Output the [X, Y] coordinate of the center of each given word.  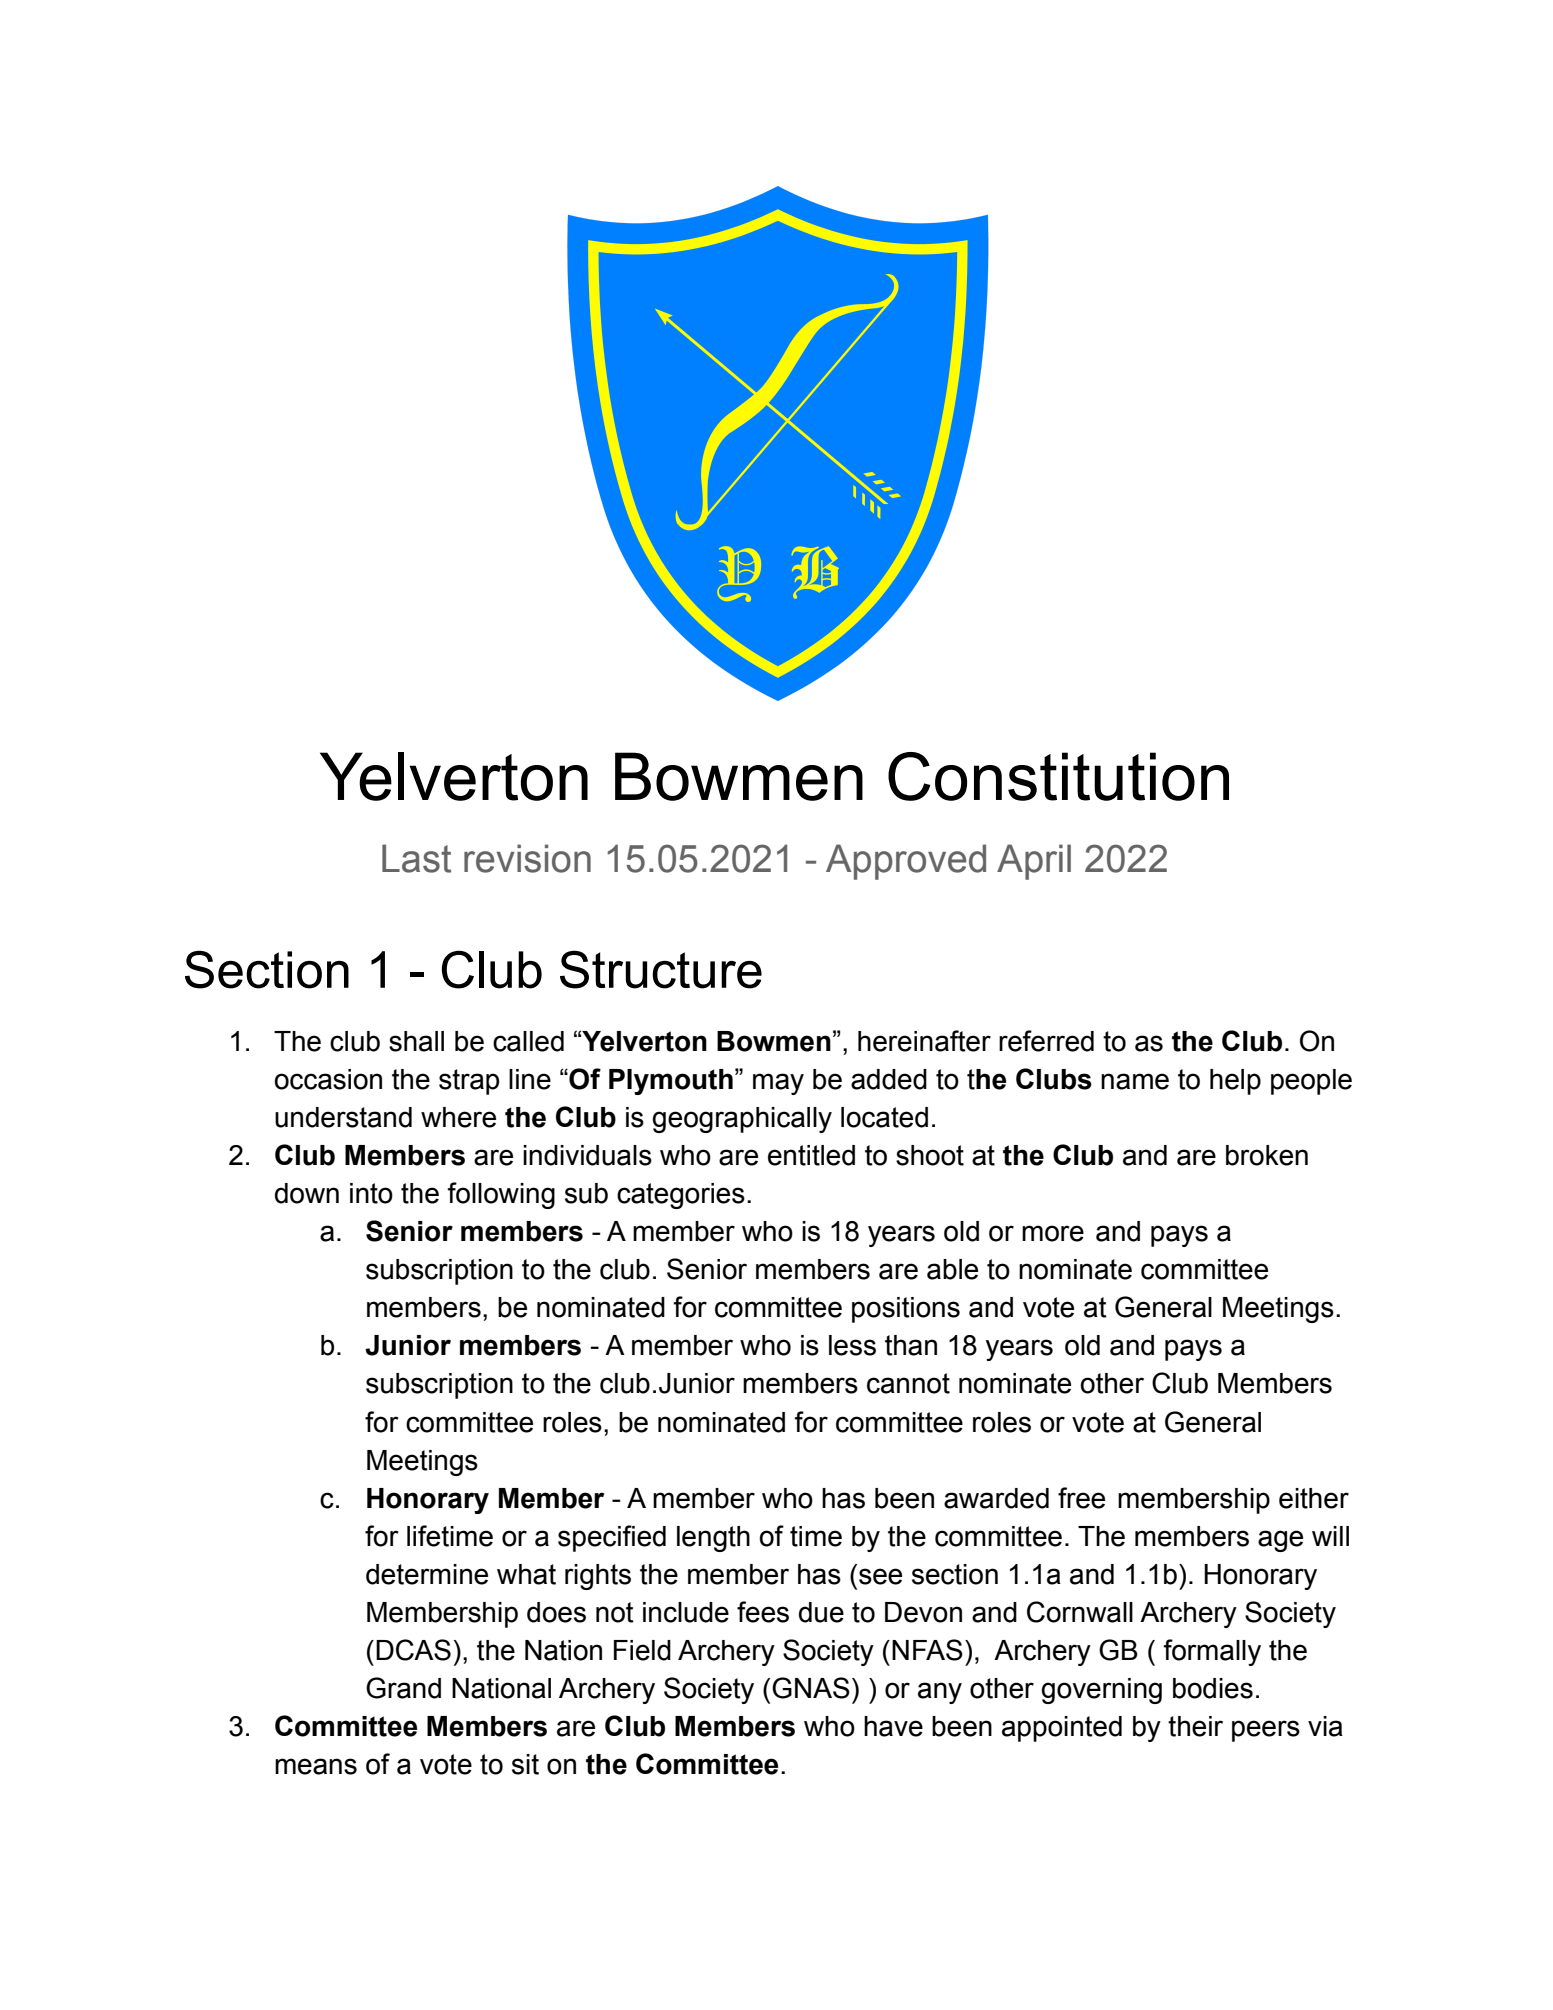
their [1195, 1726]
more [1053, 1233]
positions [906, 1310]
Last [416, 858]
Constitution [1058, 776]
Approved [906, 862]
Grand [403, 1688]
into [371, 1193]
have [893, 1726]
